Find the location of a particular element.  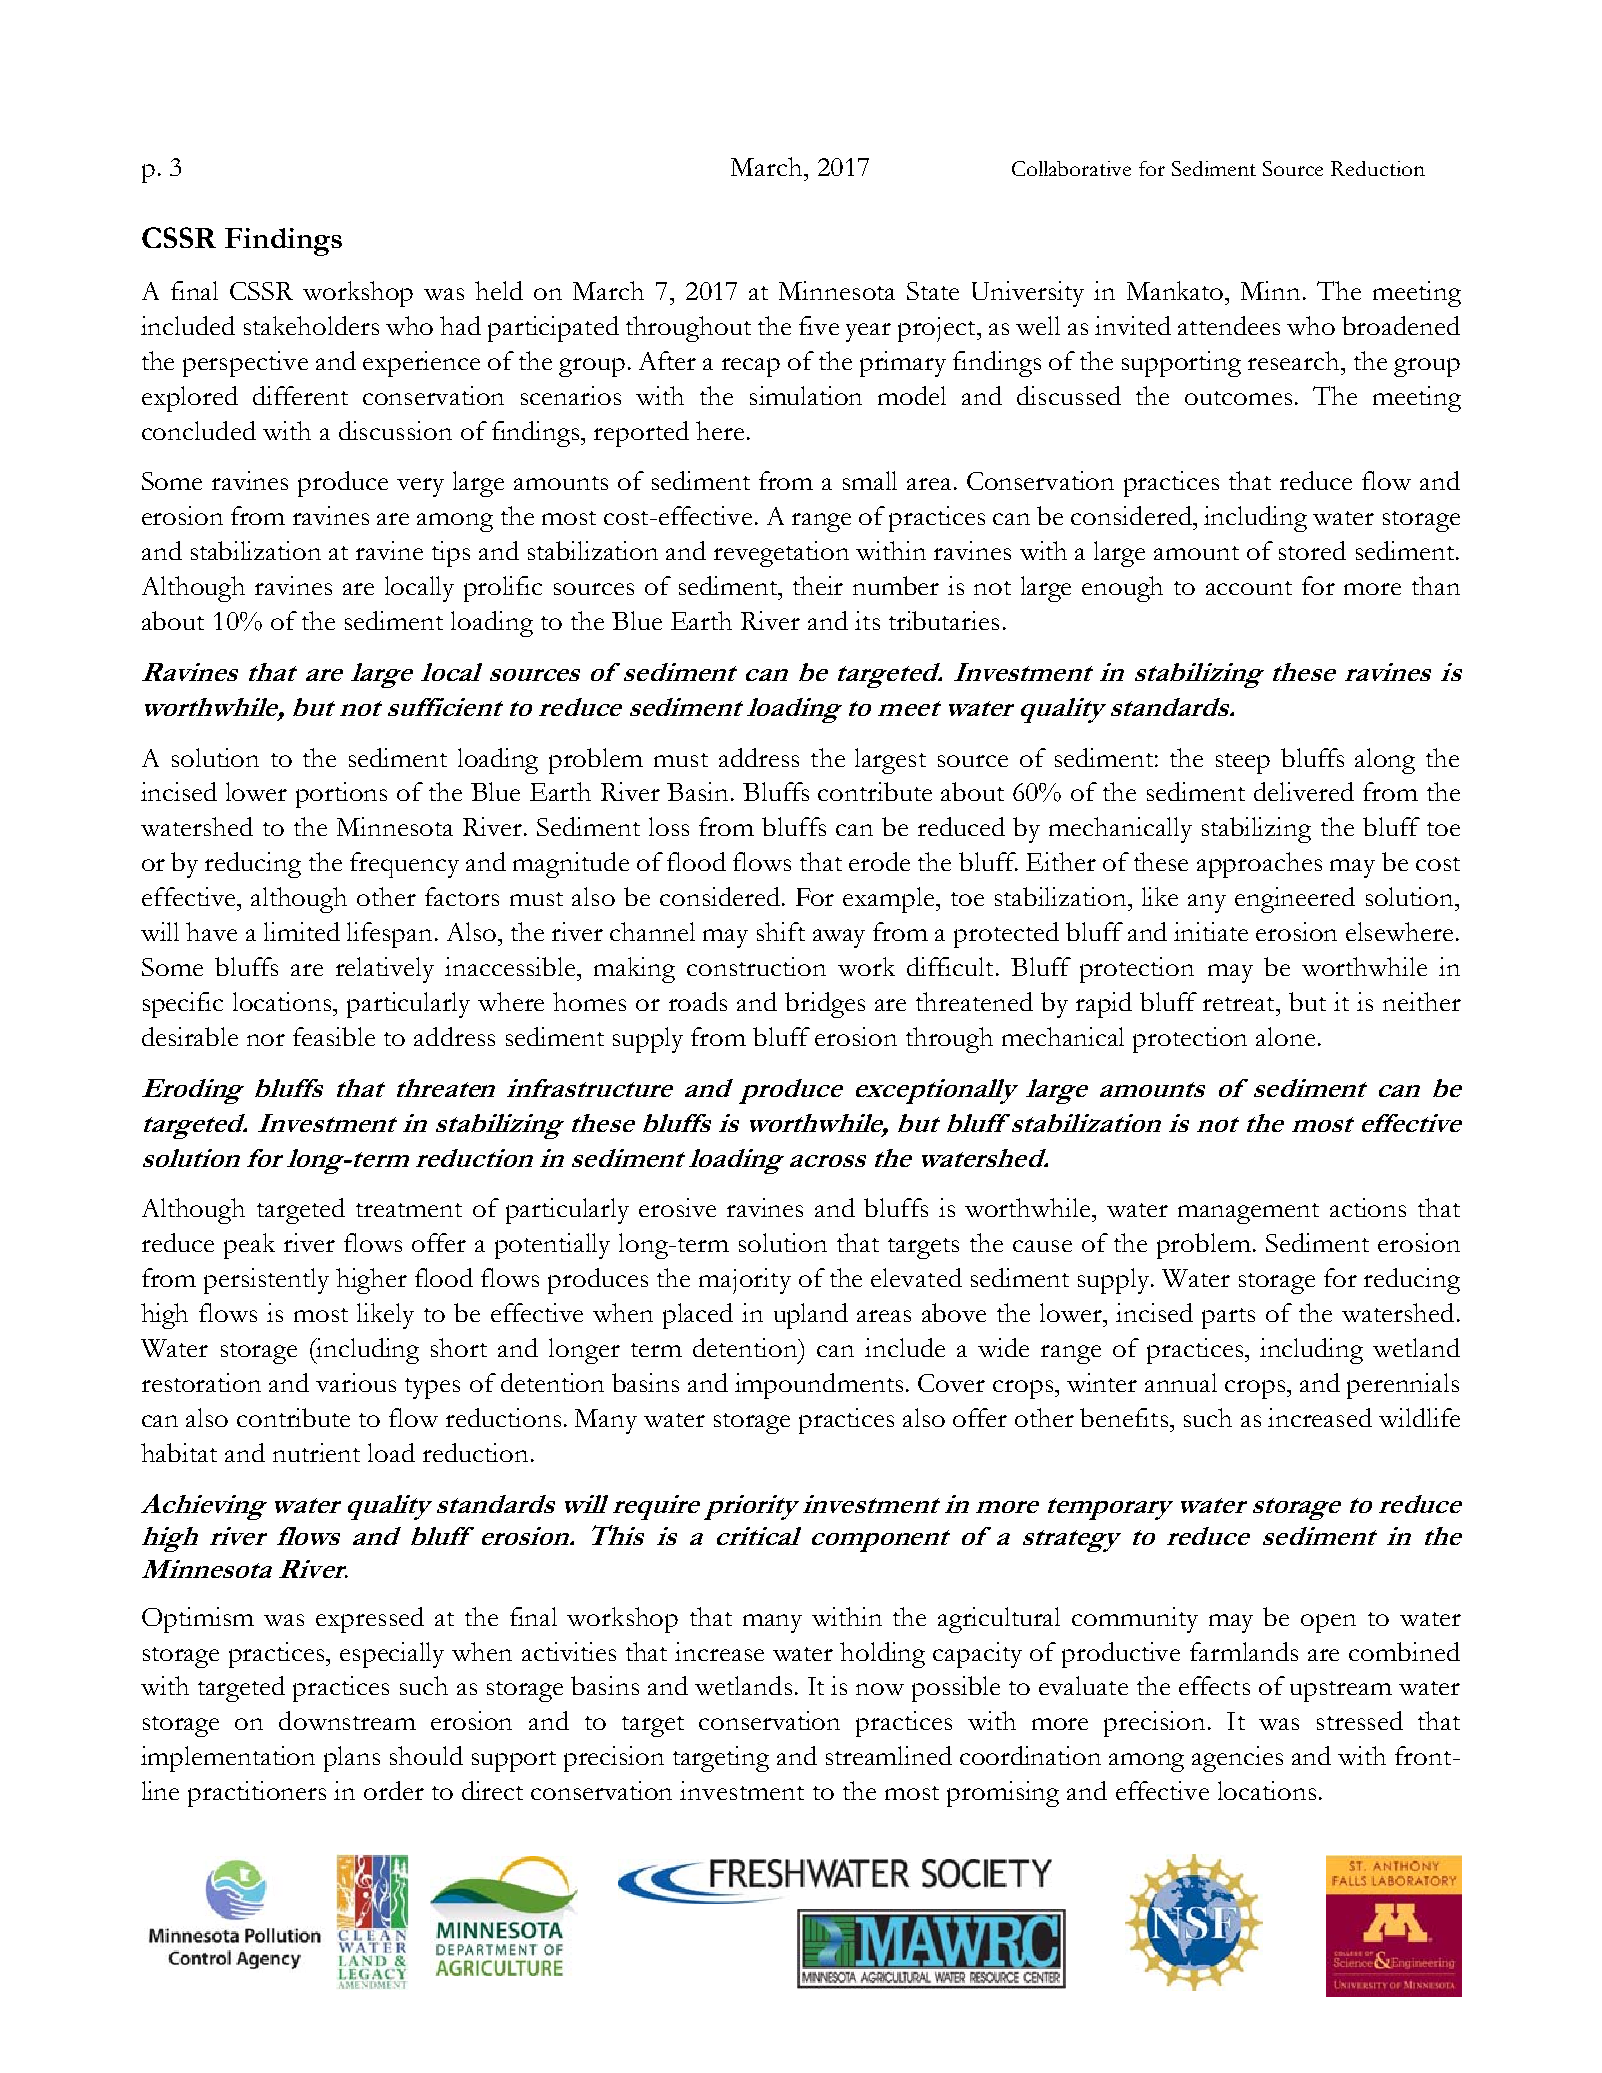

now is located at coordinates (880, 1689).
